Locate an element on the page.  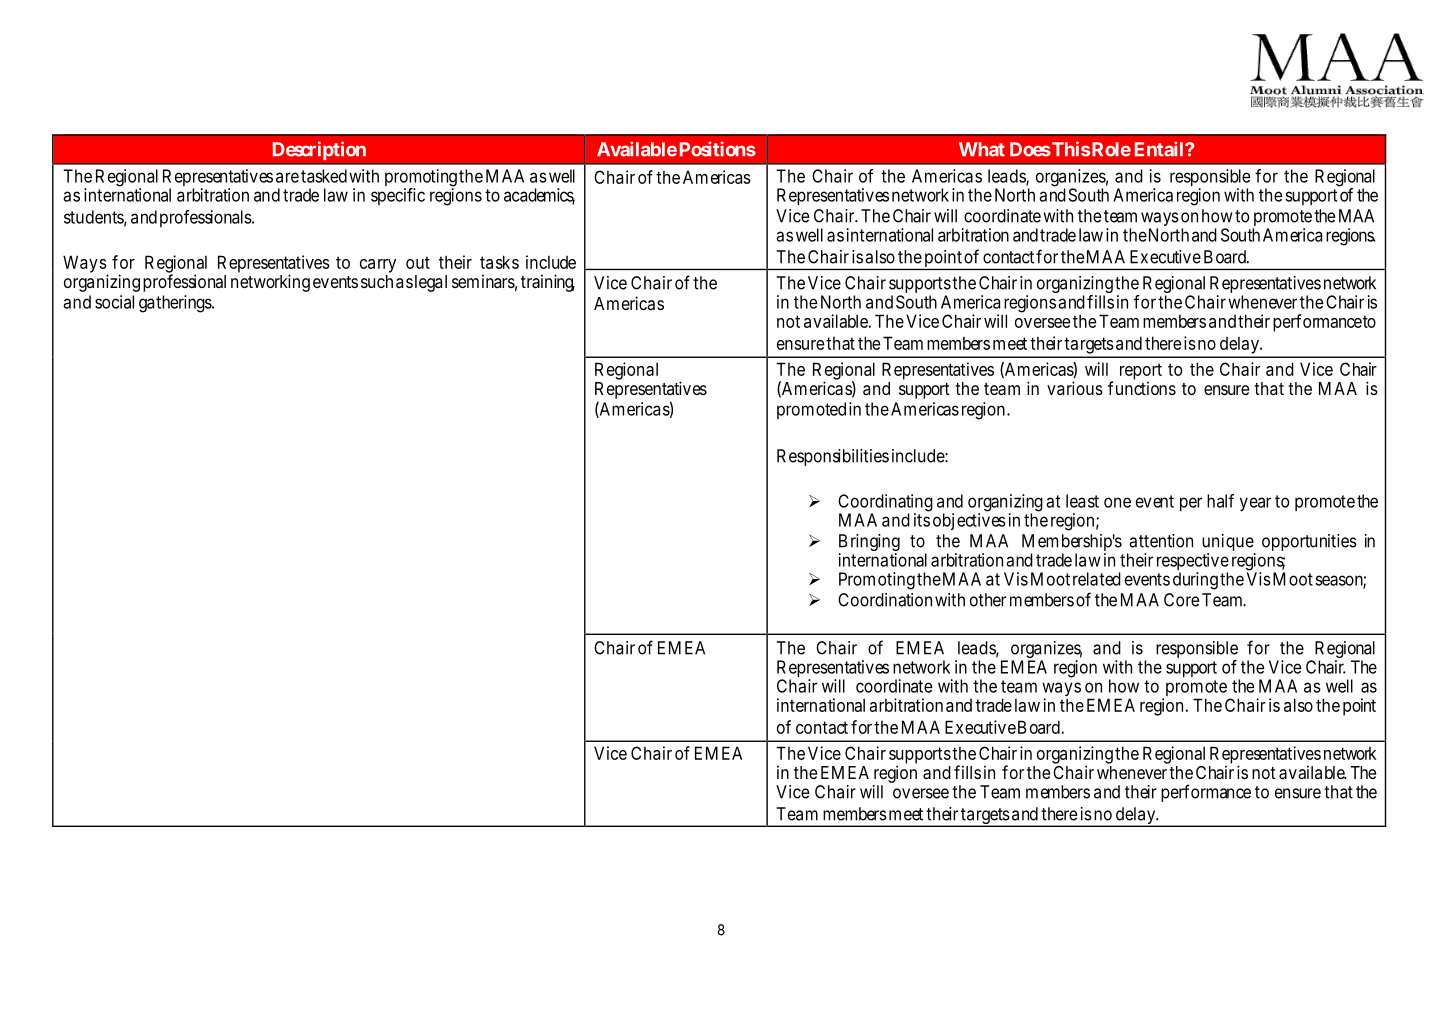
Entail is located at coordinates (1160, 149).
